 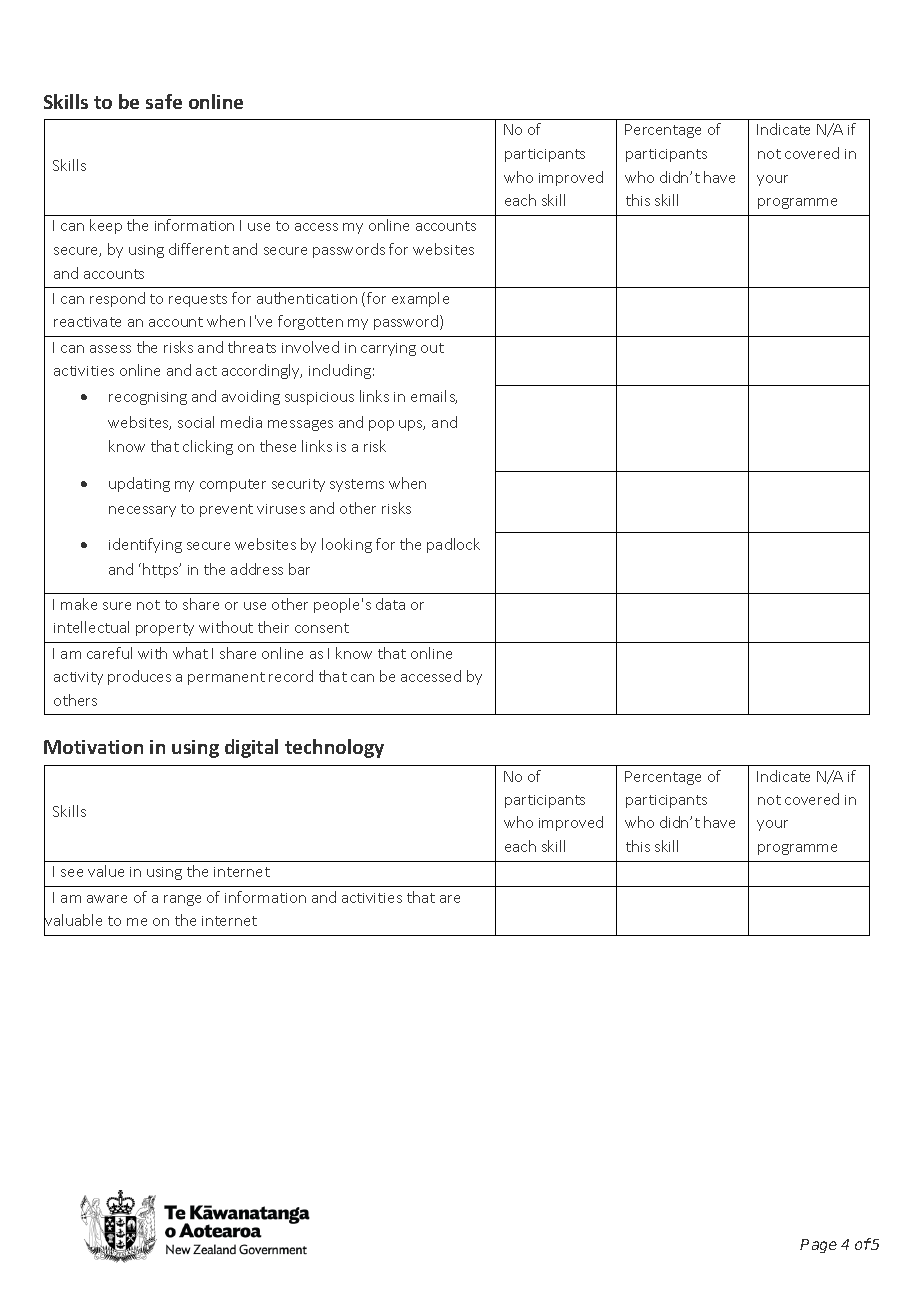 What do you see at coordinates (388, 349) in the screenshot?
I see `carrying` at bounding box center [388, 349].
